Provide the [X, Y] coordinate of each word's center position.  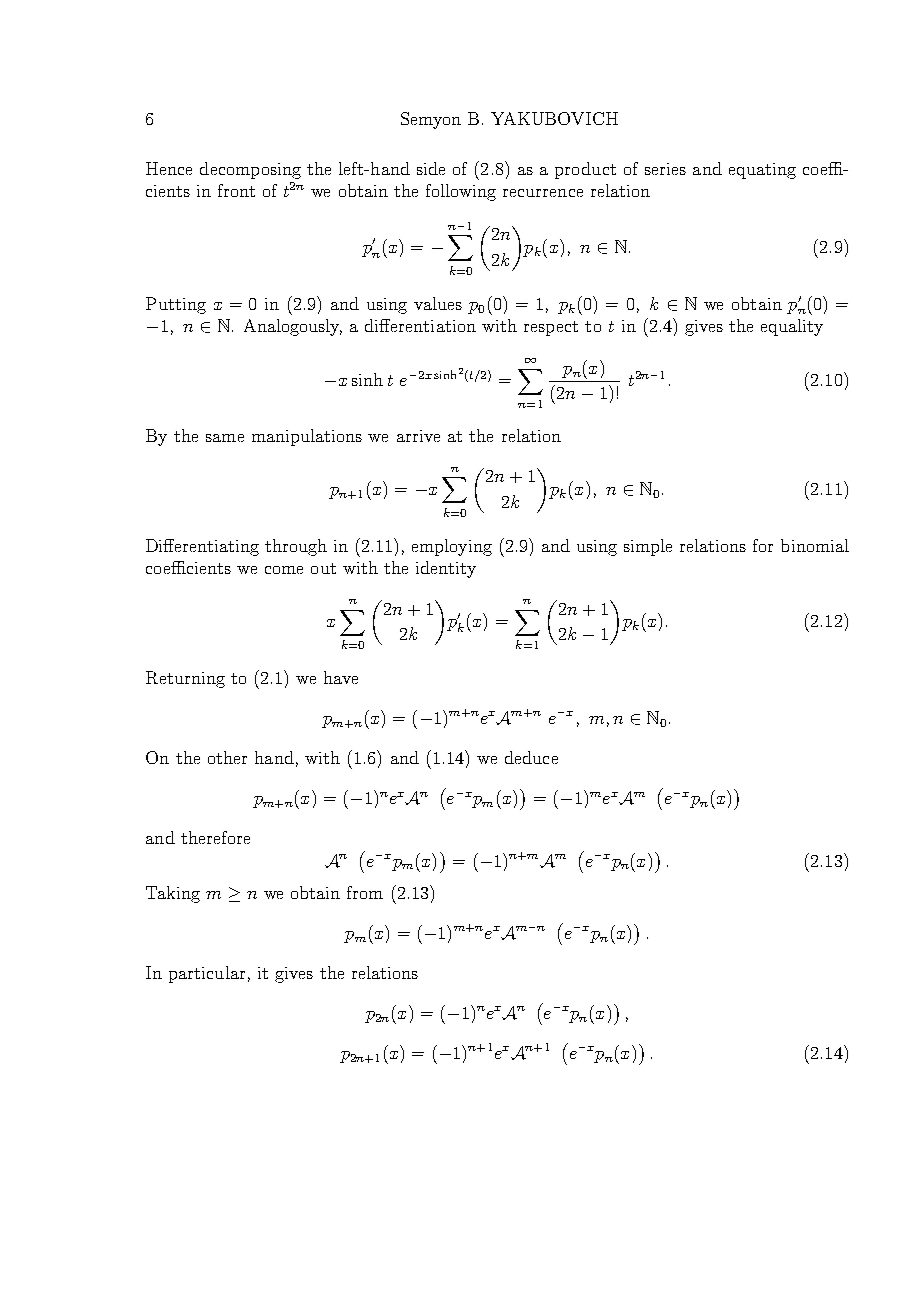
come [284, 570]
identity [446, 569]
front [236, 190]
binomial [815, 545]
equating [762, 171]
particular [207, 974]
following [461, 192]
